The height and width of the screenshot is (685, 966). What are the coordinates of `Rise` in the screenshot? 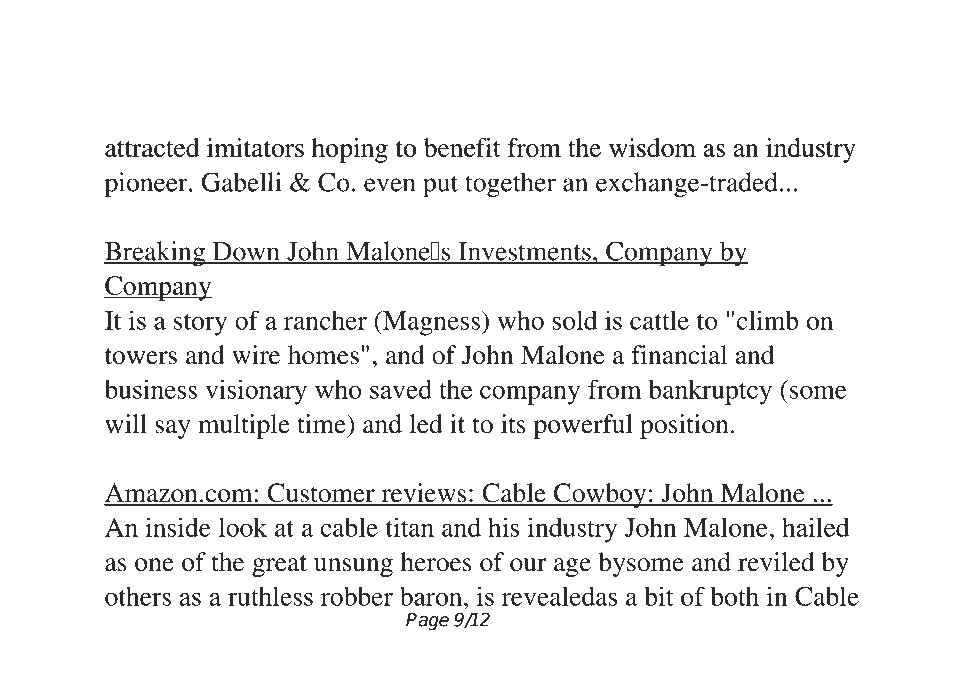 It's located at (433, 101).
